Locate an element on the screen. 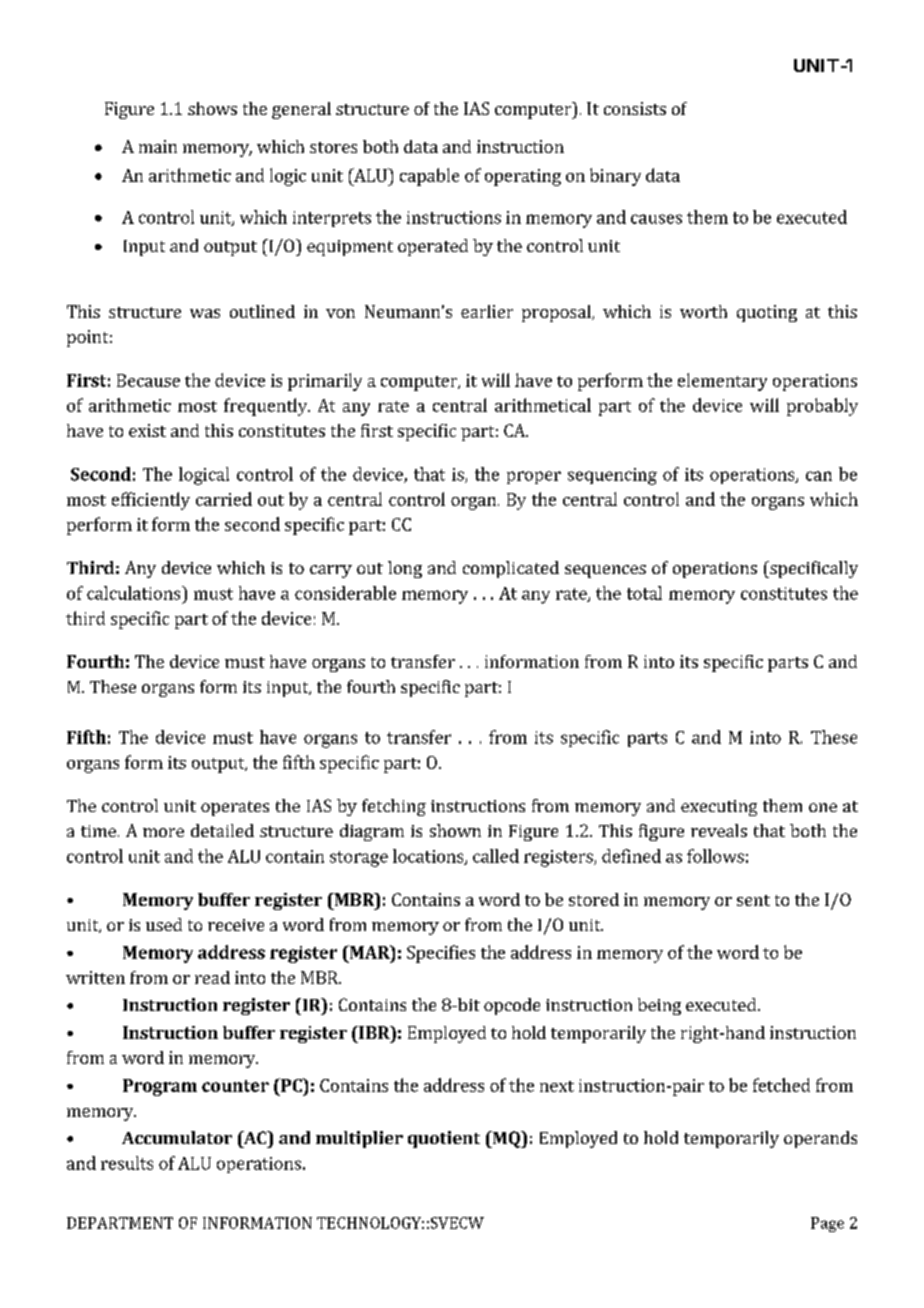 This screenshot has height=1308, width=924. efficiently is located at coordinates (151, 501).
